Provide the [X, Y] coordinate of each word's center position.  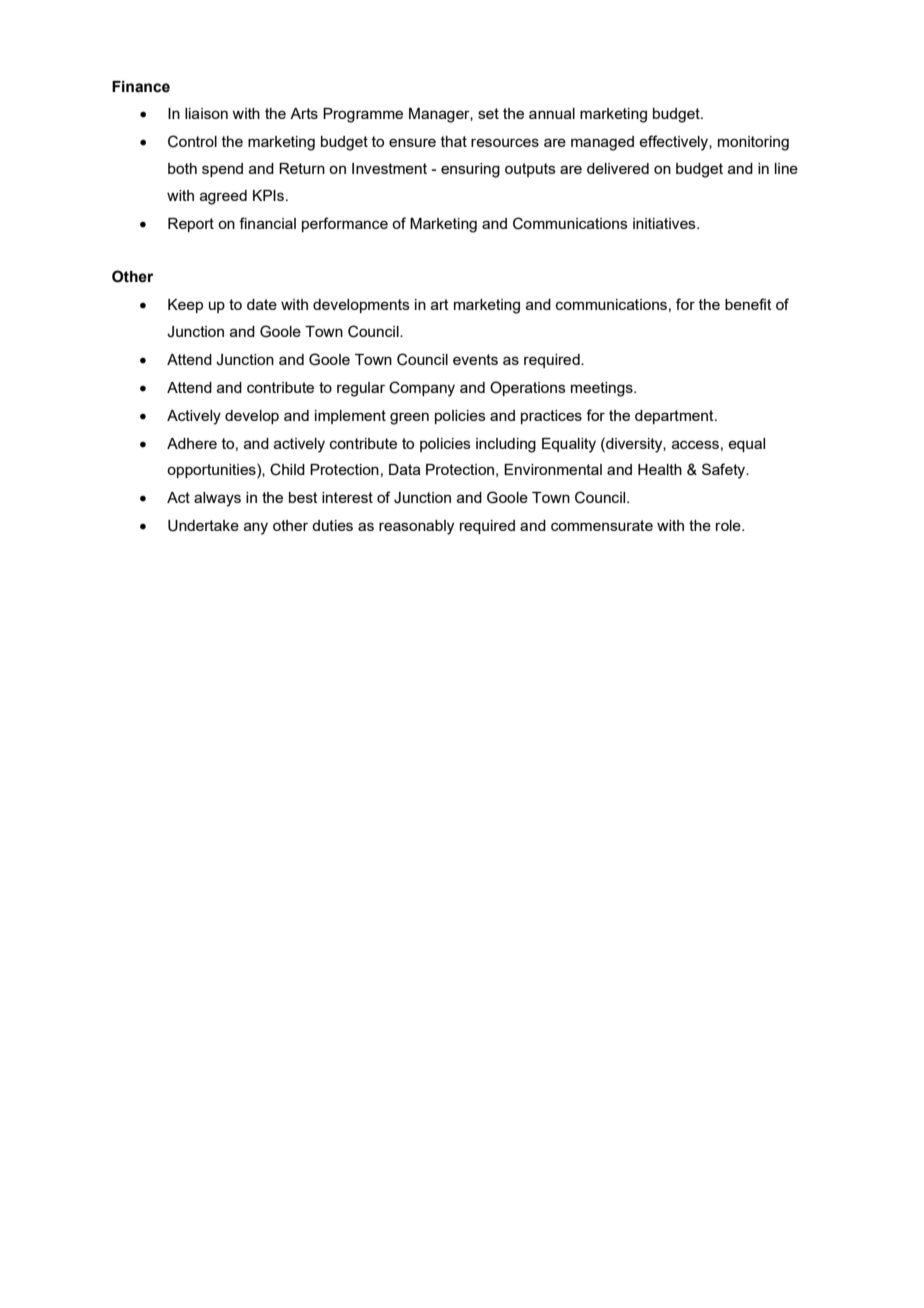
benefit [748, 304]
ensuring [470, 170]
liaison [206, 113]
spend [222, 170]
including [506, 445]
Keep [185, 306]
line [786, 168]
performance [345, 224]
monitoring [753, 143]
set [488, 113]
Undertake [203, 526]
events [475, 359]
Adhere [192, 443]
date [262, 304]
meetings [603, 389]
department [675, 417]
